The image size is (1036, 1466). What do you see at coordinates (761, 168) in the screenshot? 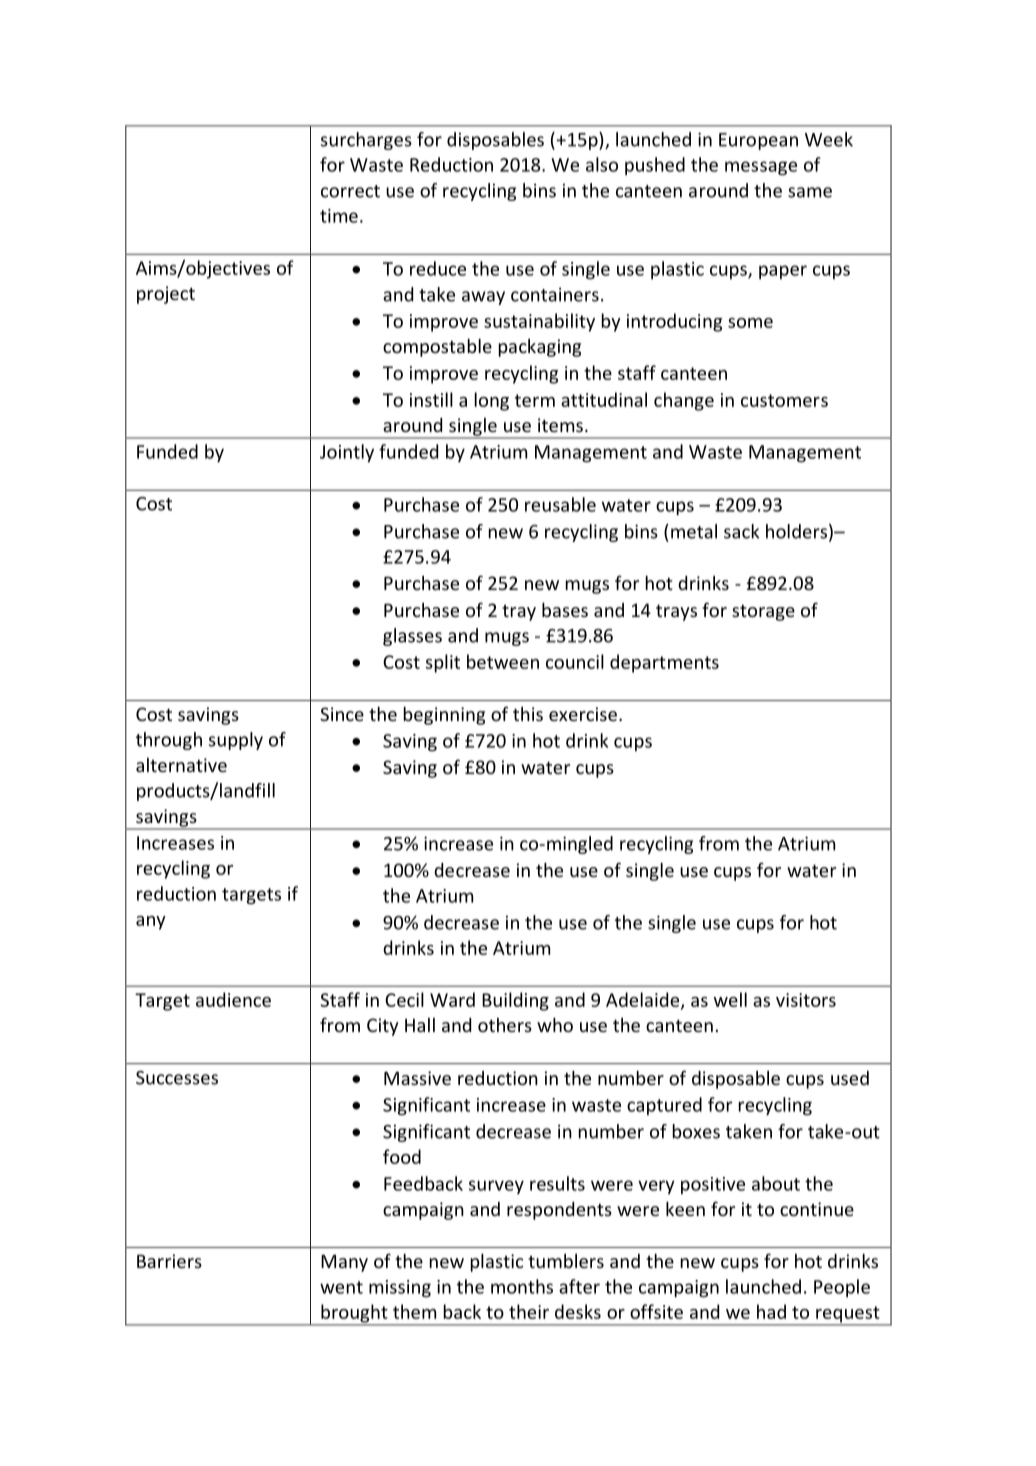
I see `message` at bounding box center [761, 168].
